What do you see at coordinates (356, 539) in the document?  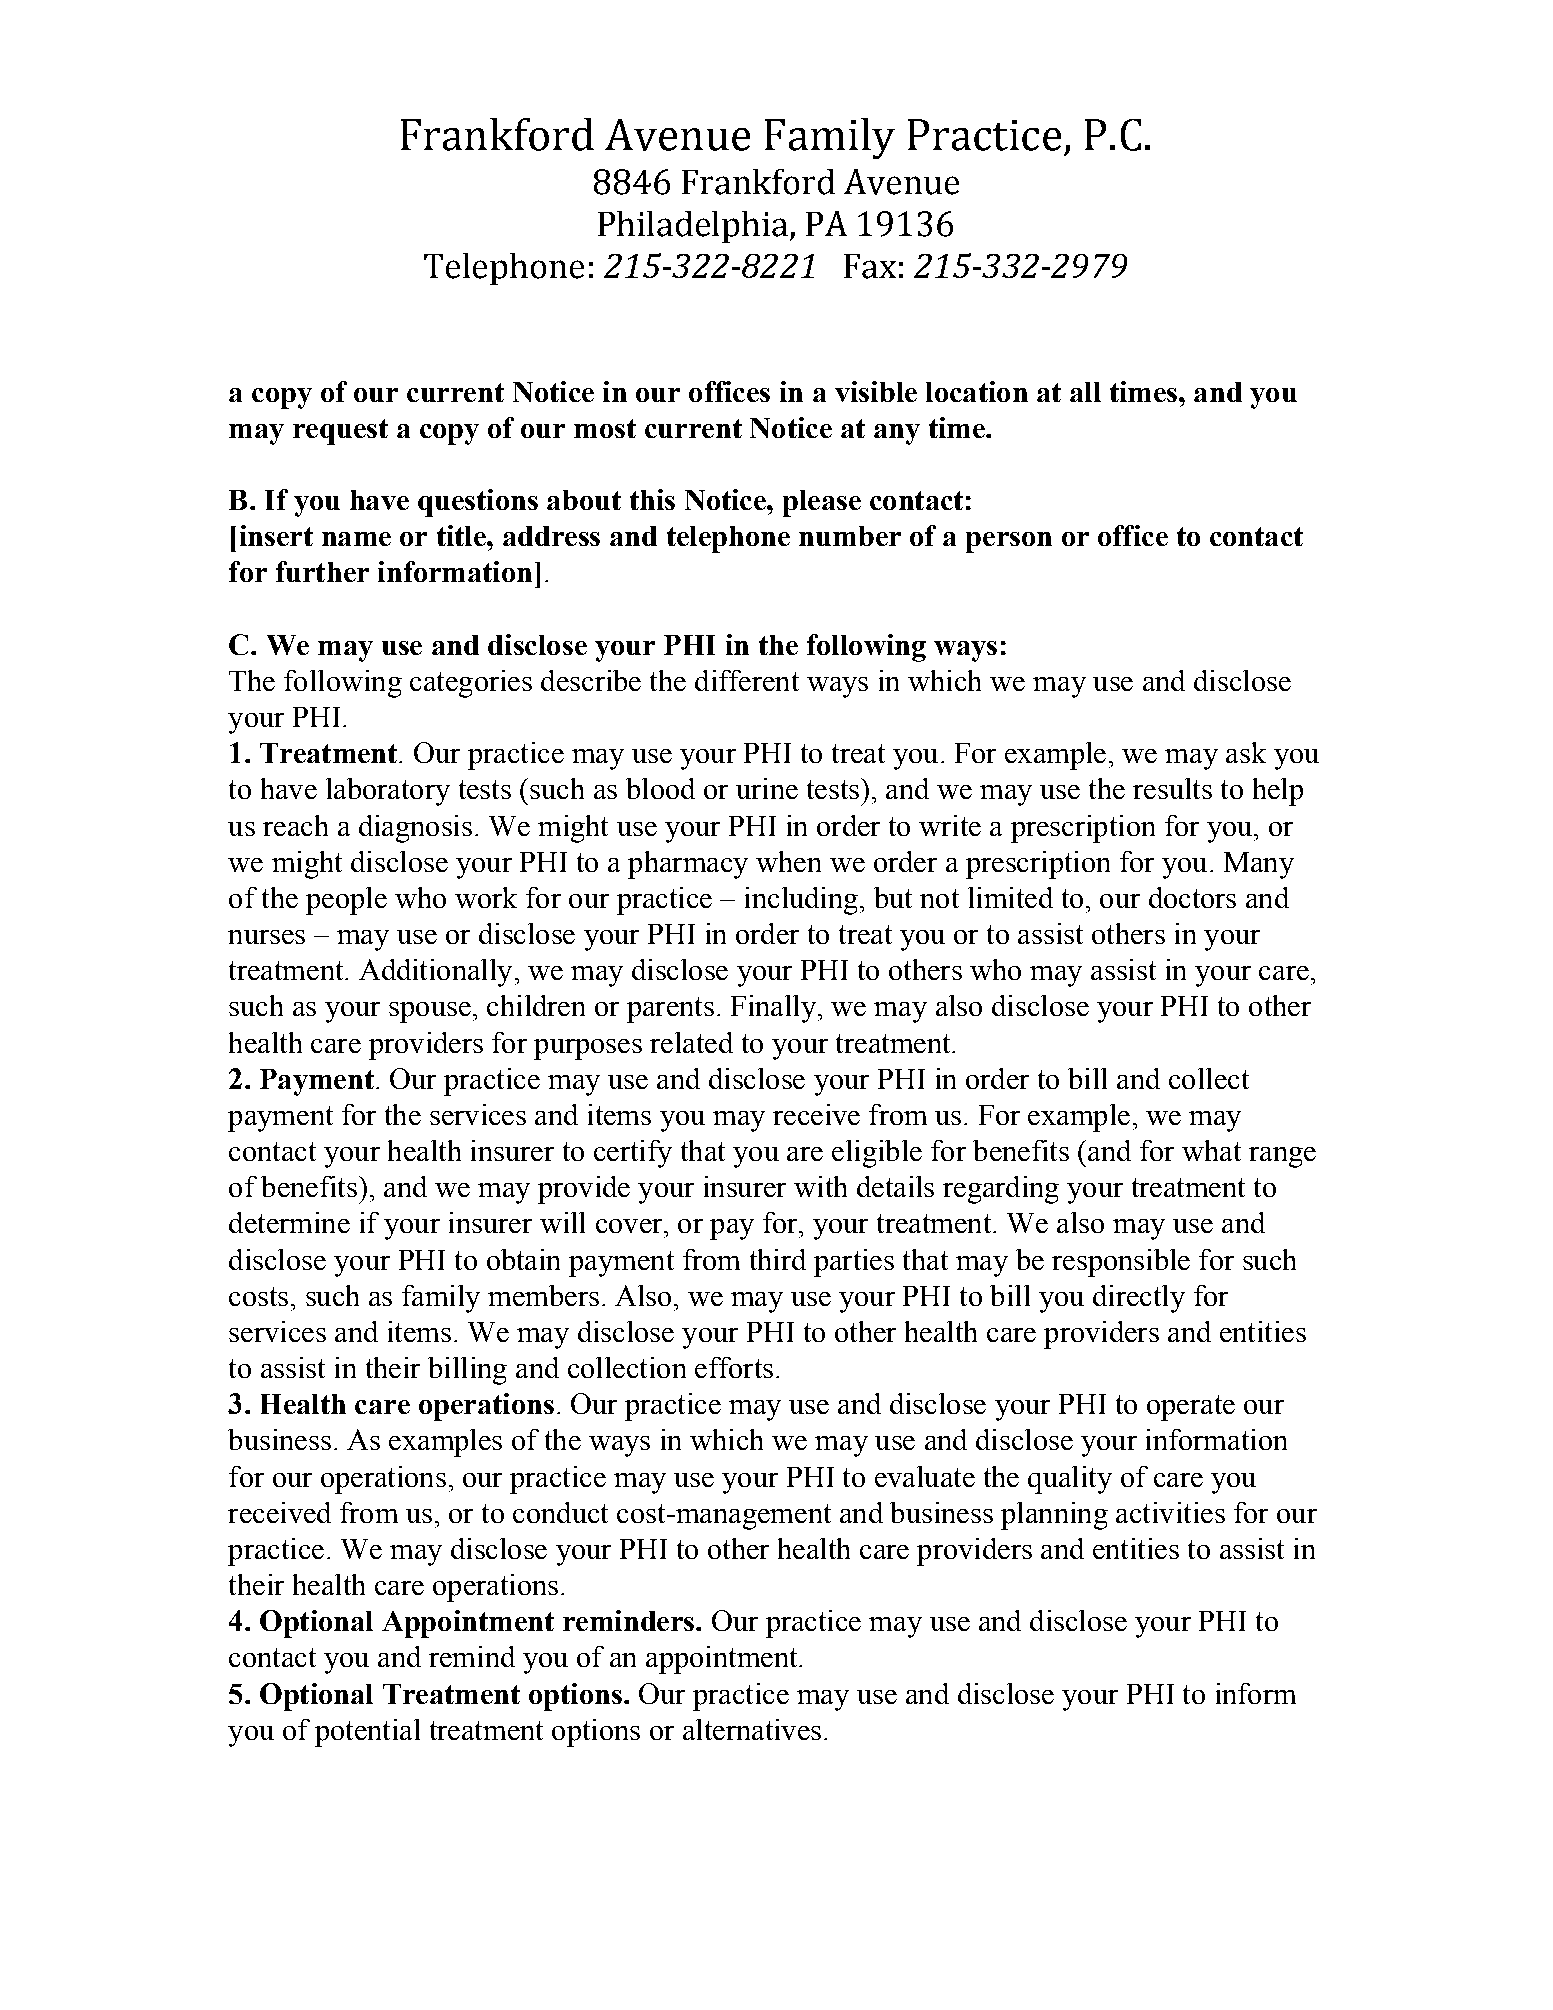 I see `name` at bounding box center [356, 539].
